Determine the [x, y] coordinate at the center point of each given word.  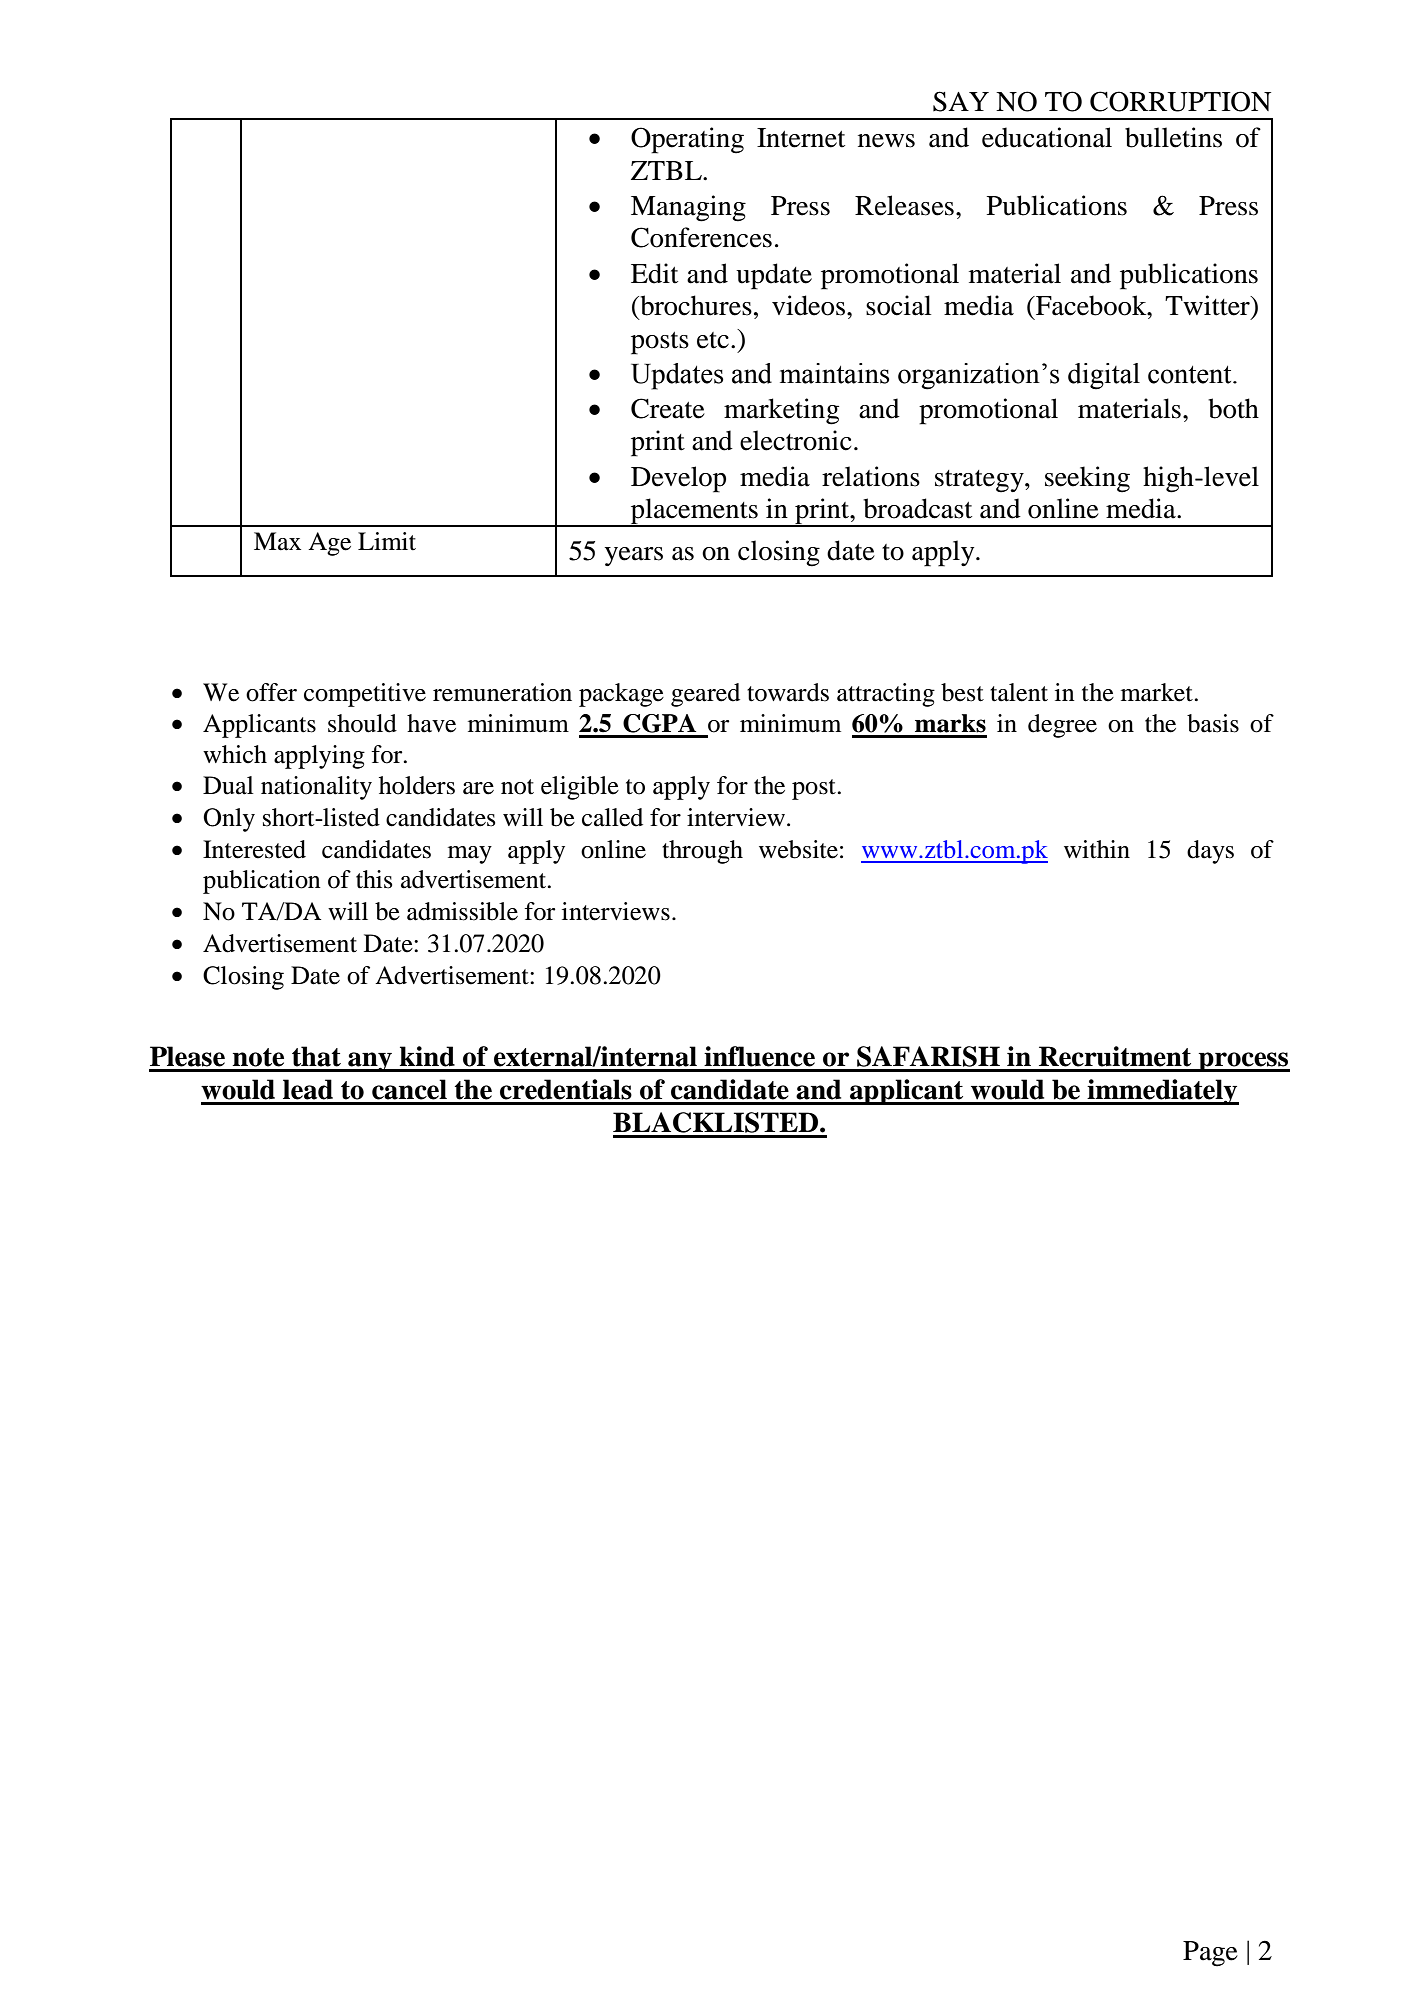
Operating [687, 140]
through [702, 852]
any [370, 1062]
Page [1210, 1954]
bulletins [1173, 137]
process [1243, 1062]
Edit [654, 273]
